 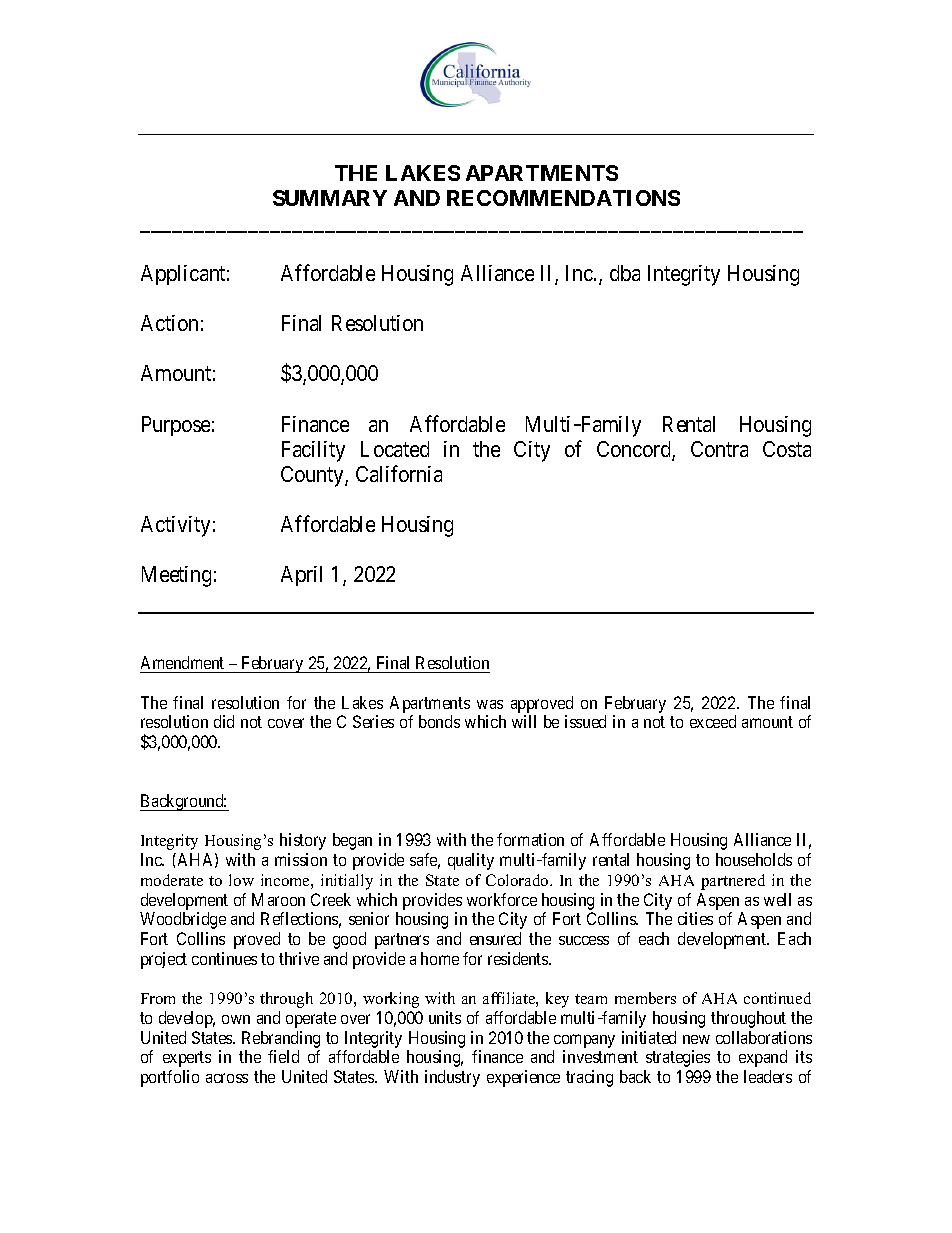 What do you see at coordinates (330, 198) in the image?
I see `SUMMARY` at bounding box center [330, 198].
